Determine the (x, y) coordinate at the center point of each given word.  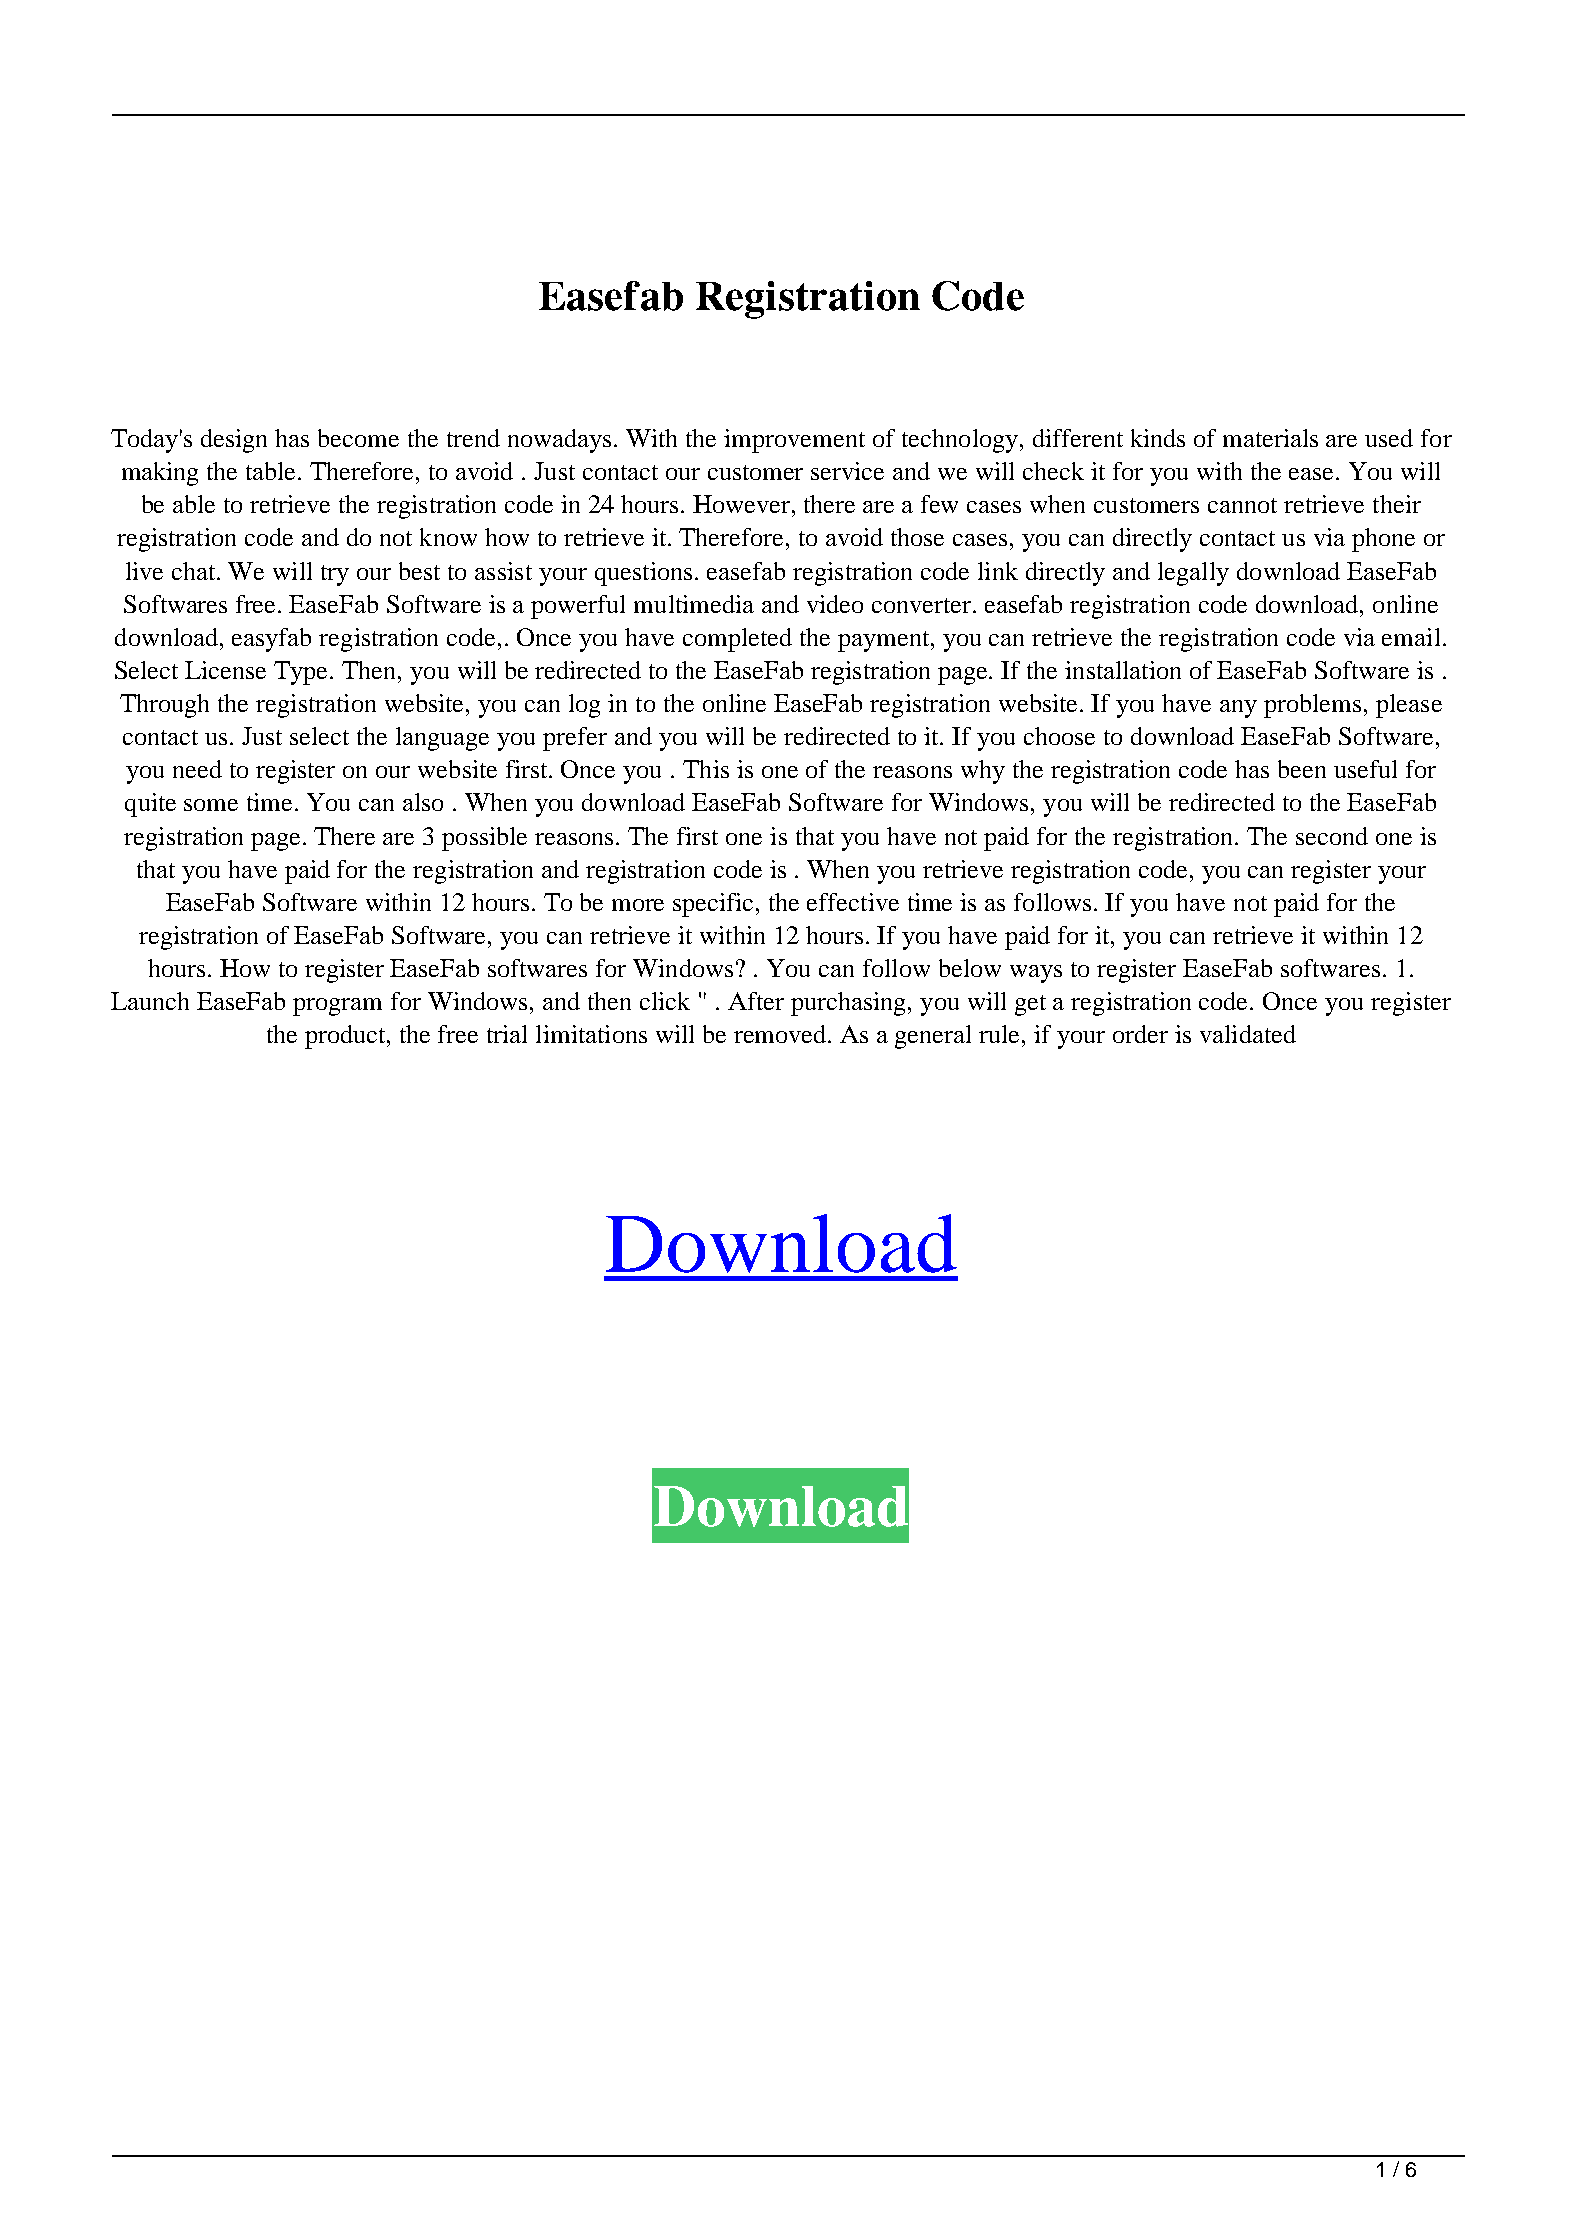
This (706, 769)
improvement (794, 441)
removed (782, 1034)
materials (1270, 438)
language (442, 739)
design (234, 441)
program (337, 1007)
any (1238, 709)
